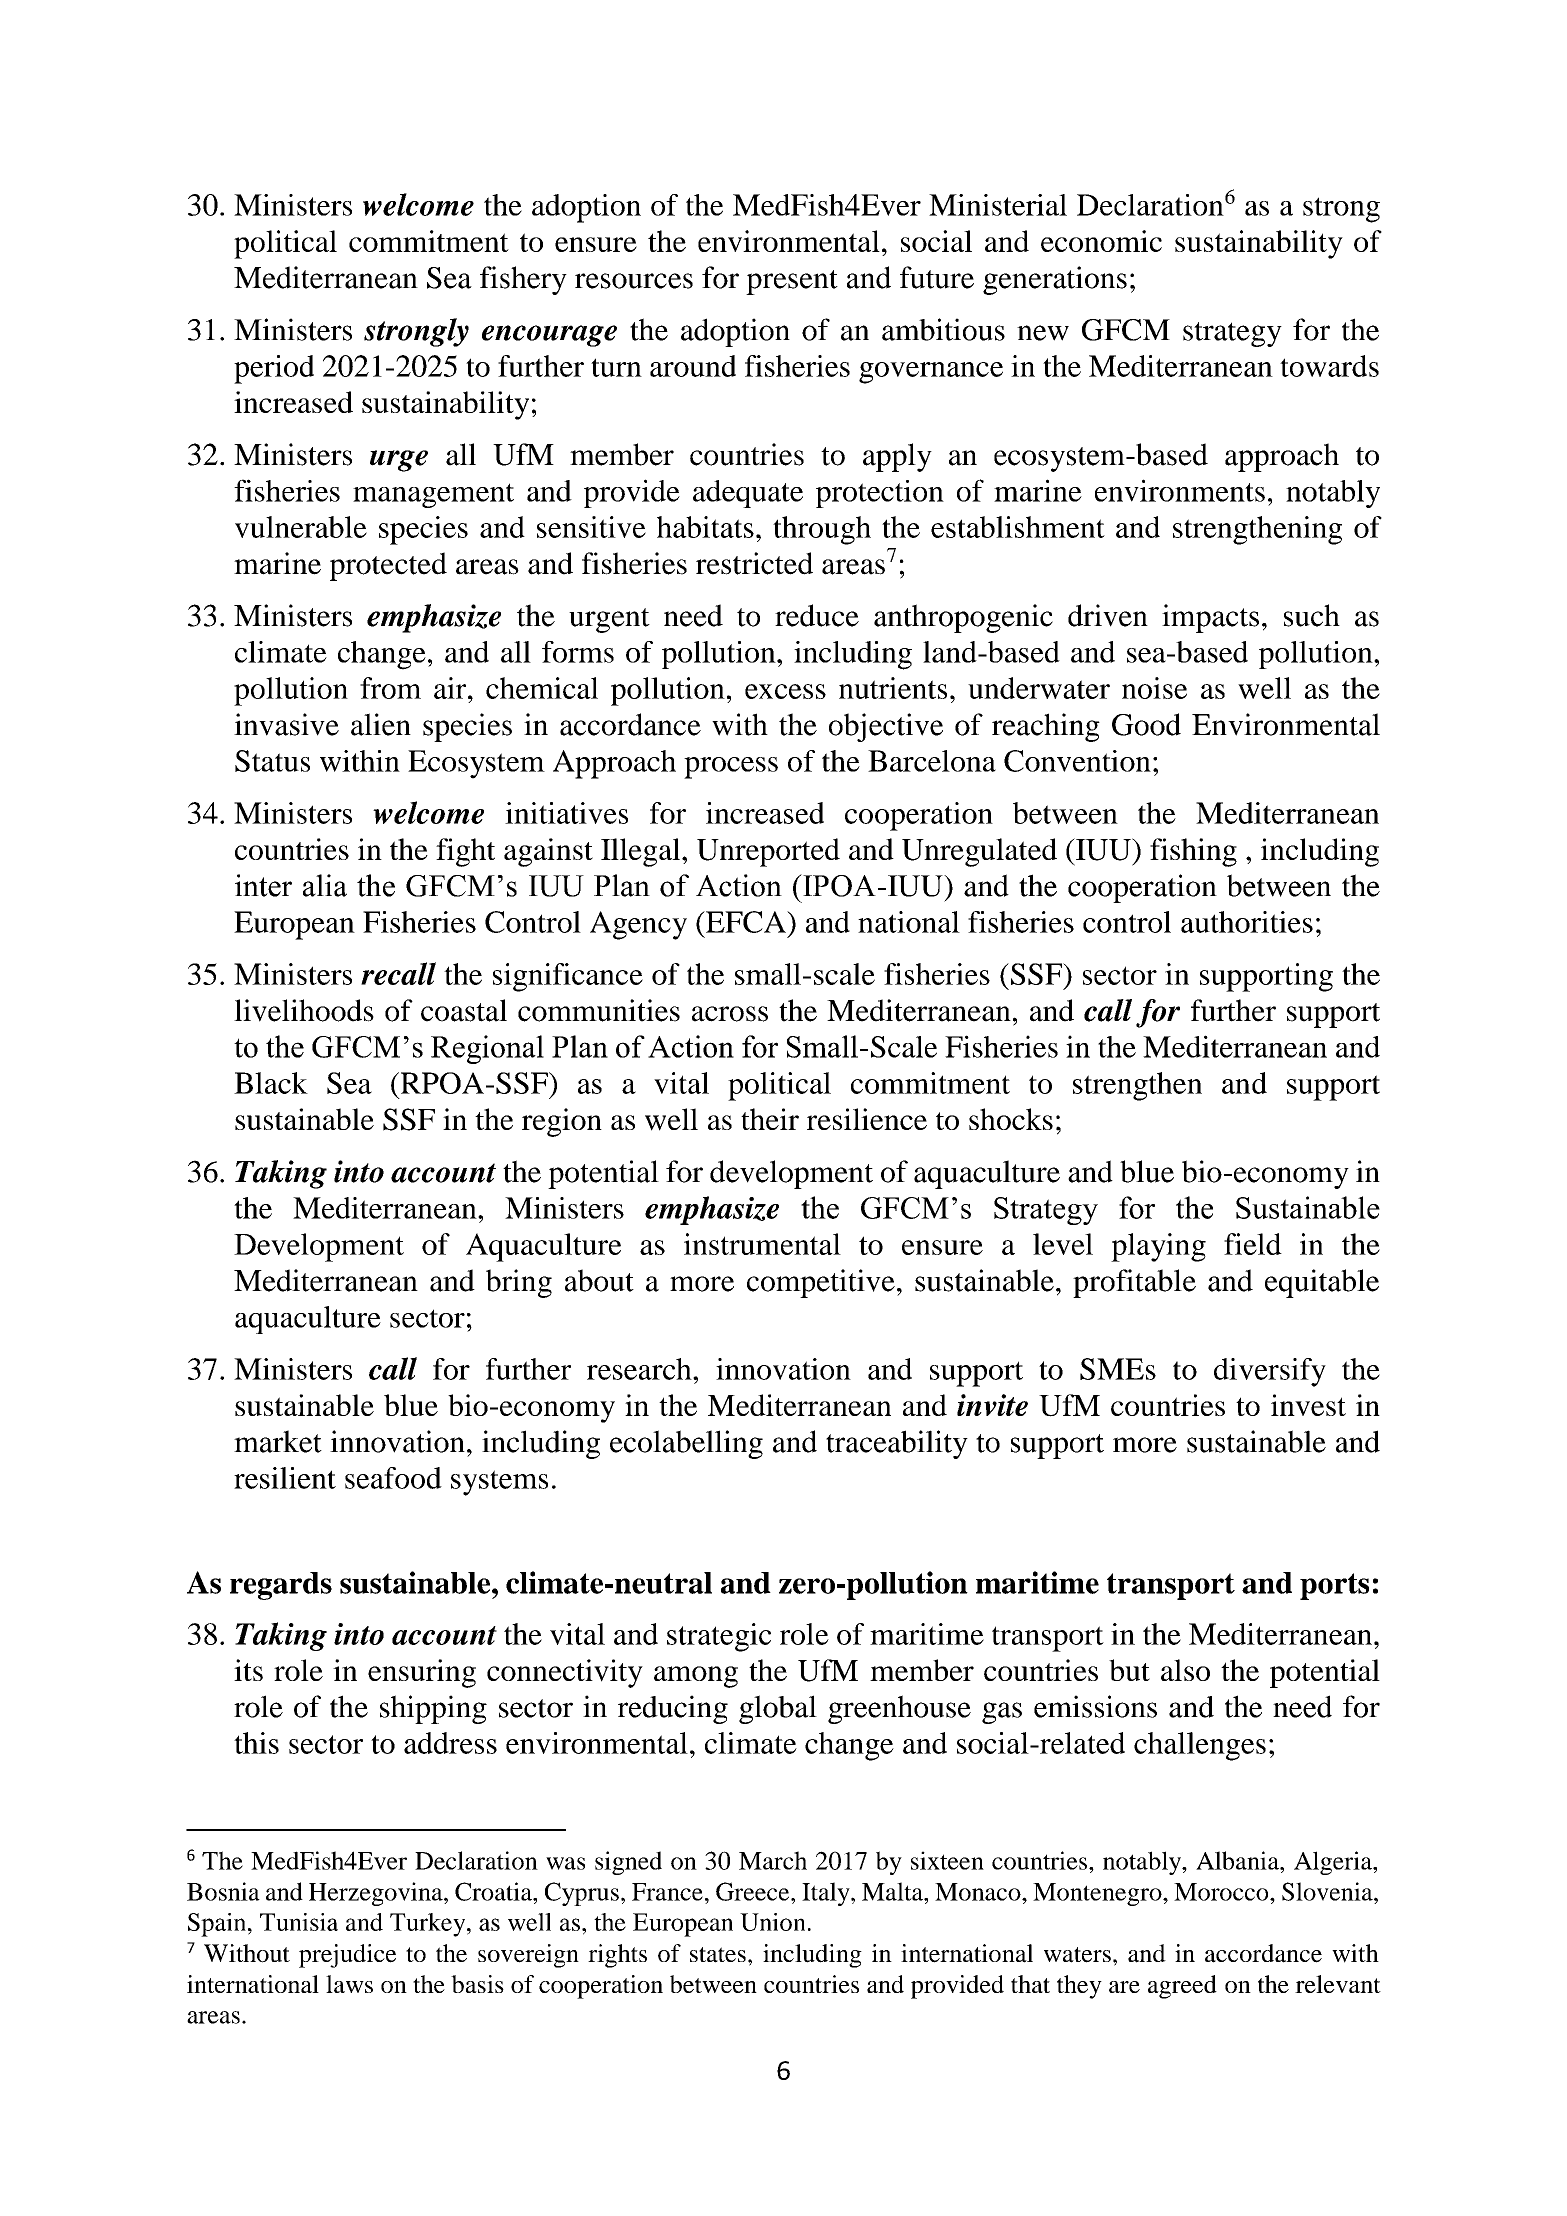 Image resolution: width=1567 pixels, height=2216 pixels. I want to click on economic, so click(1101, 241).
